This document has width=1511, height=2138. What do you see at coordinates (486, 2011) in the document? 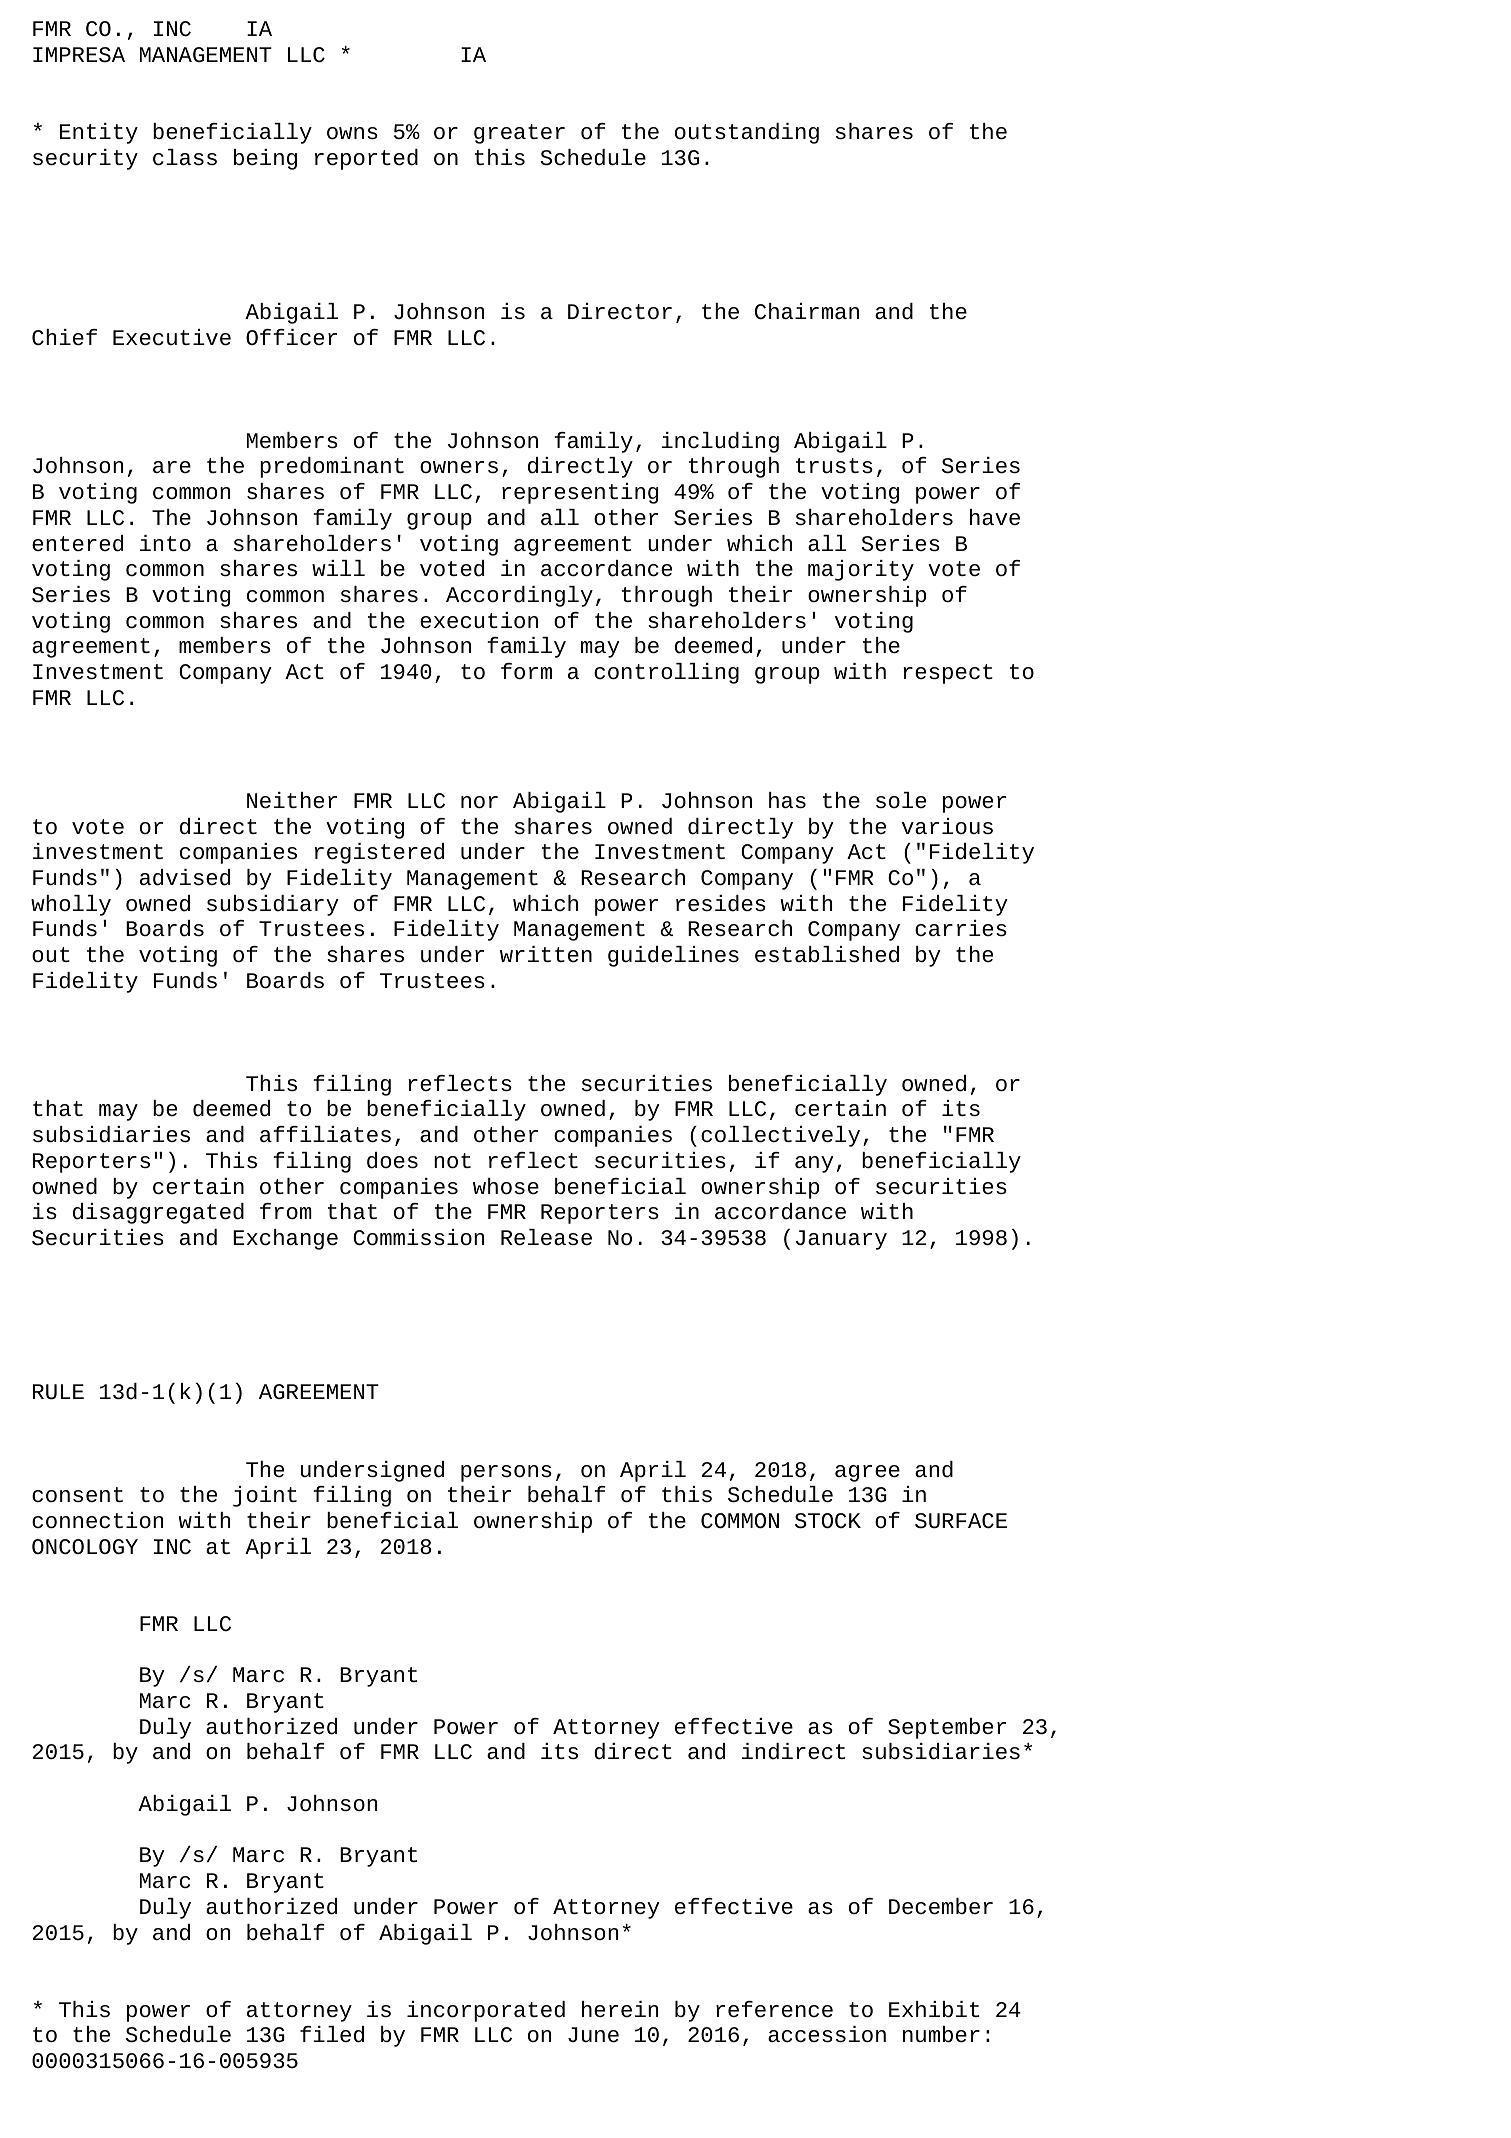
I see `incorporated` at bounding box center [486, 2011].
